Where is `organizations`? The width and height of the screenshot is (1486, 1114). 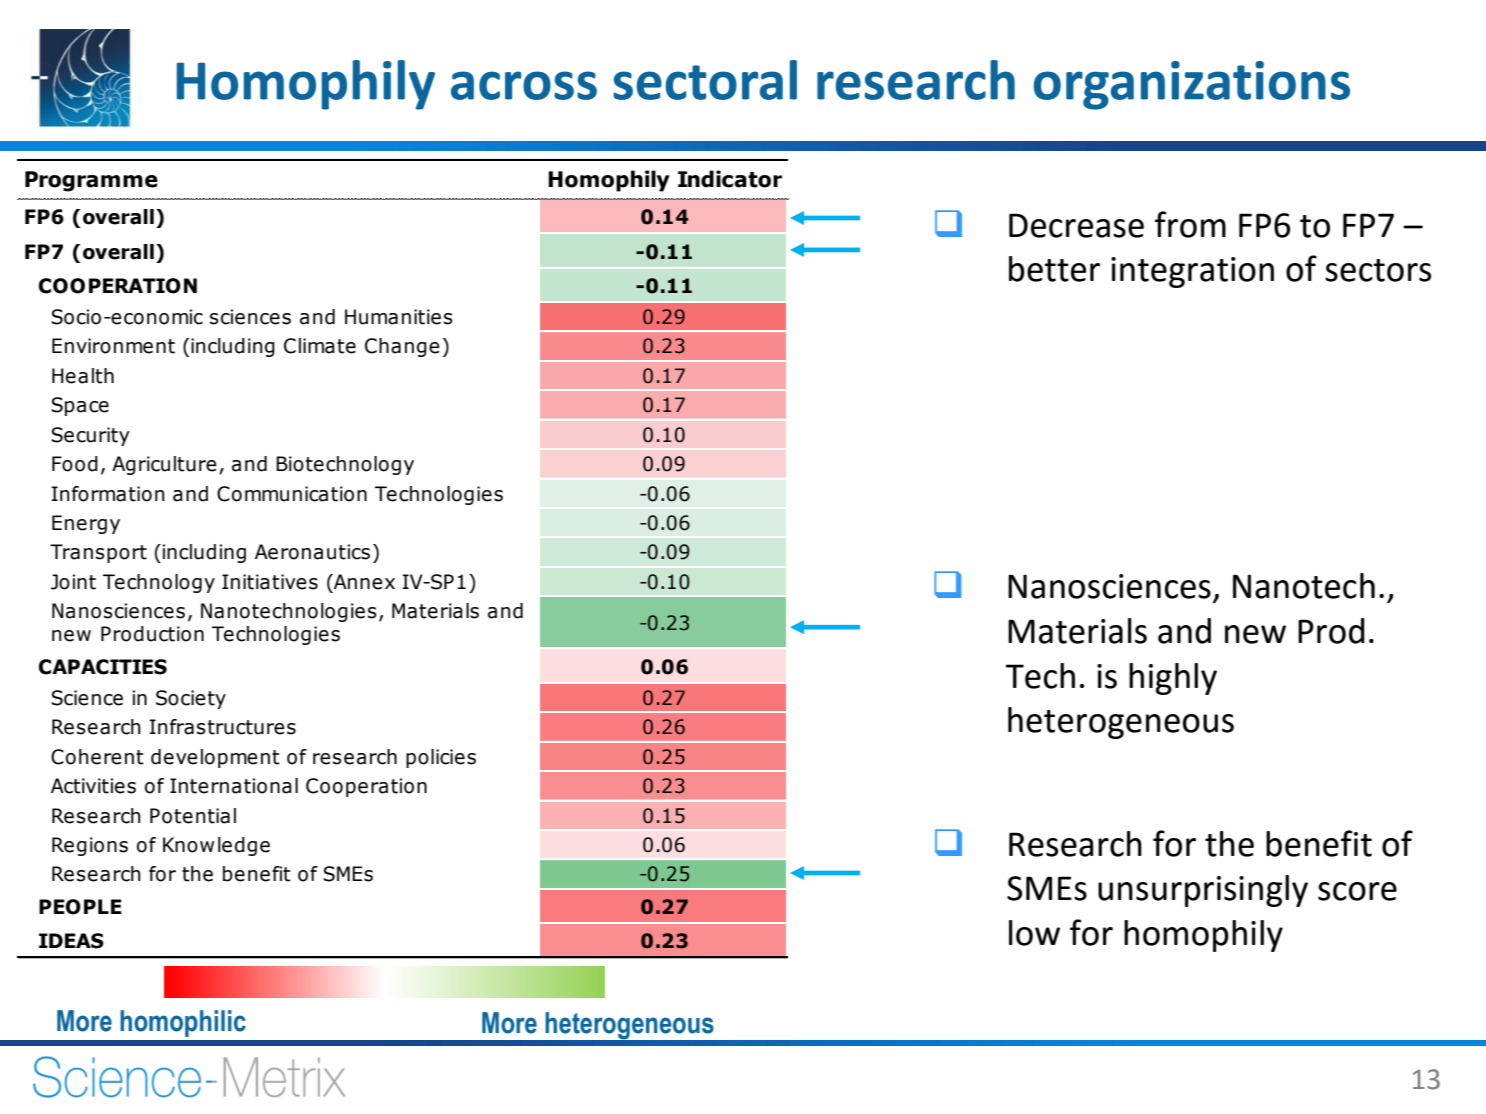 organizations is located at coordinates (1192, 85).
